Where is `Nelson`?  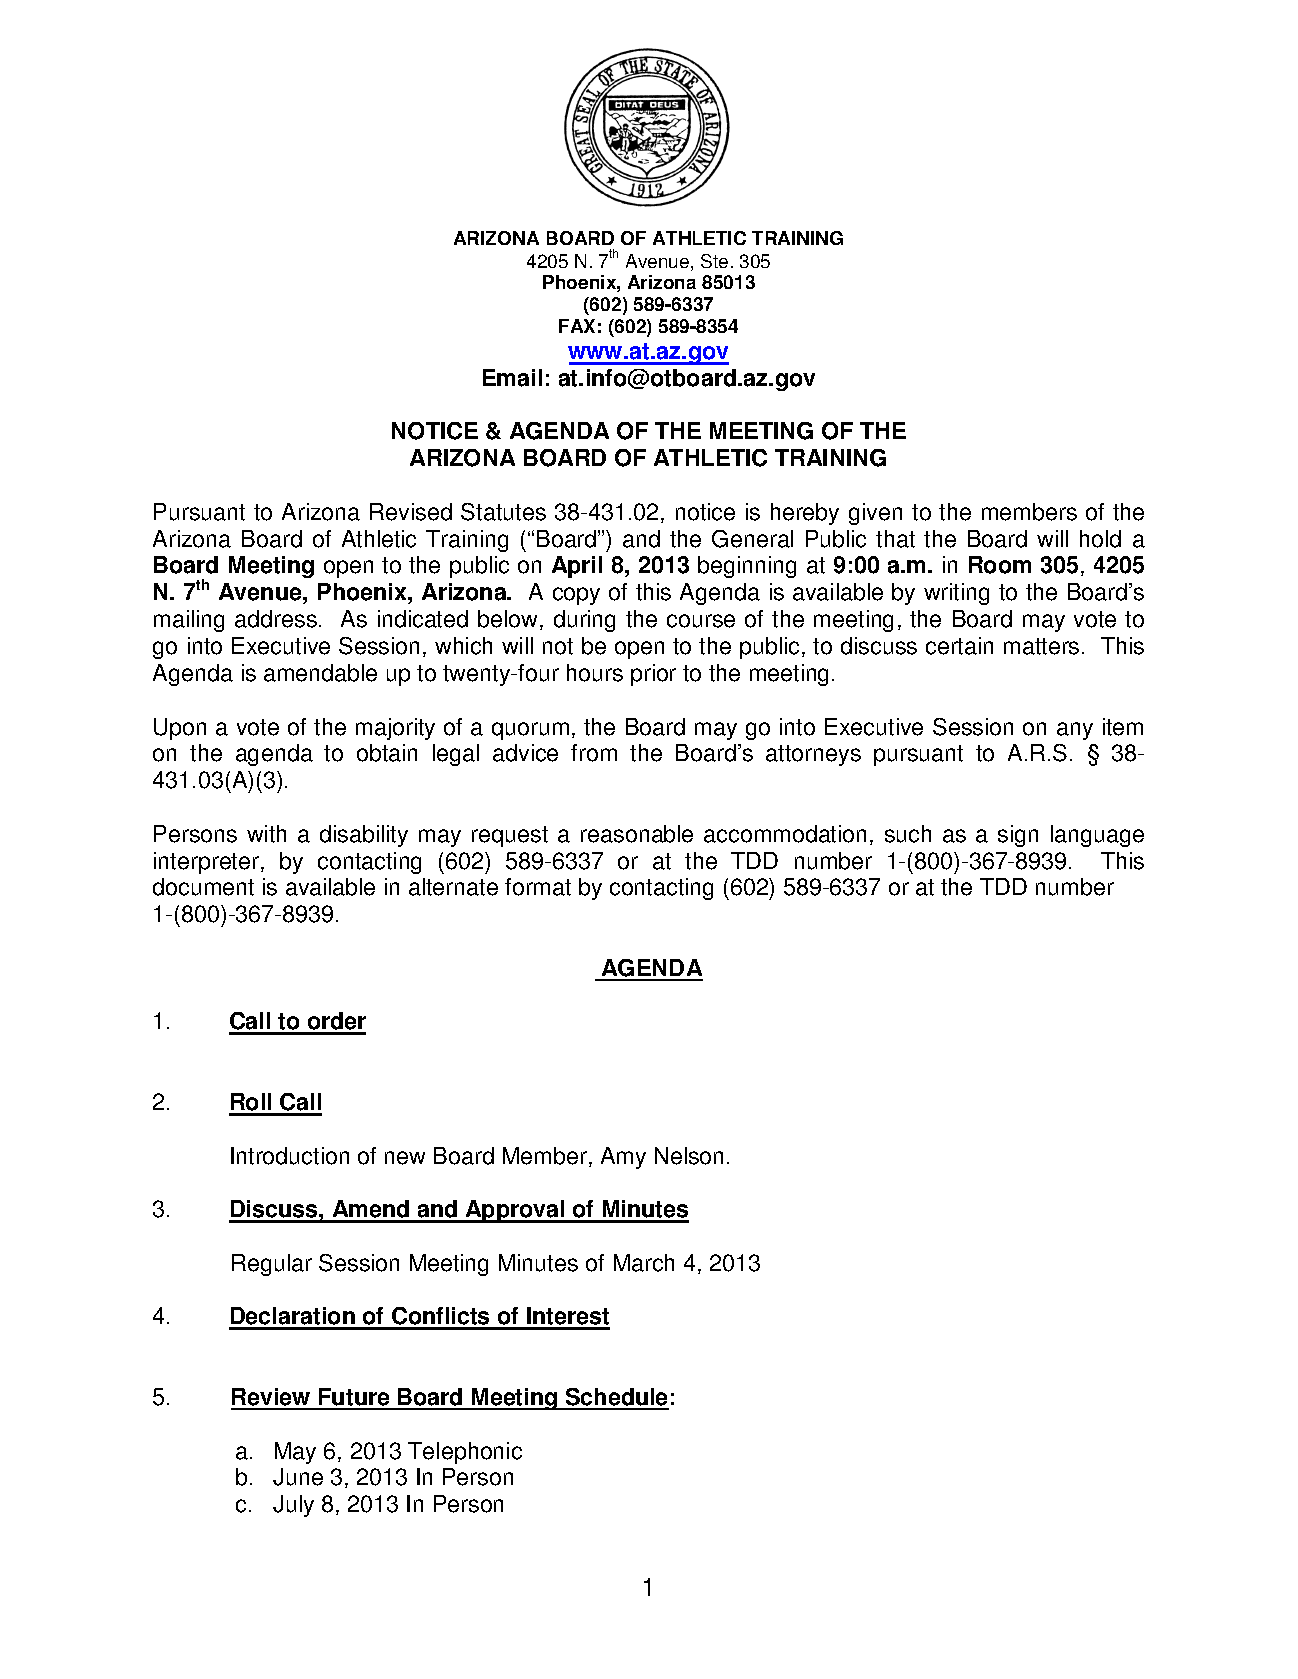 Nelson is located at coordinates (689, 1156).
